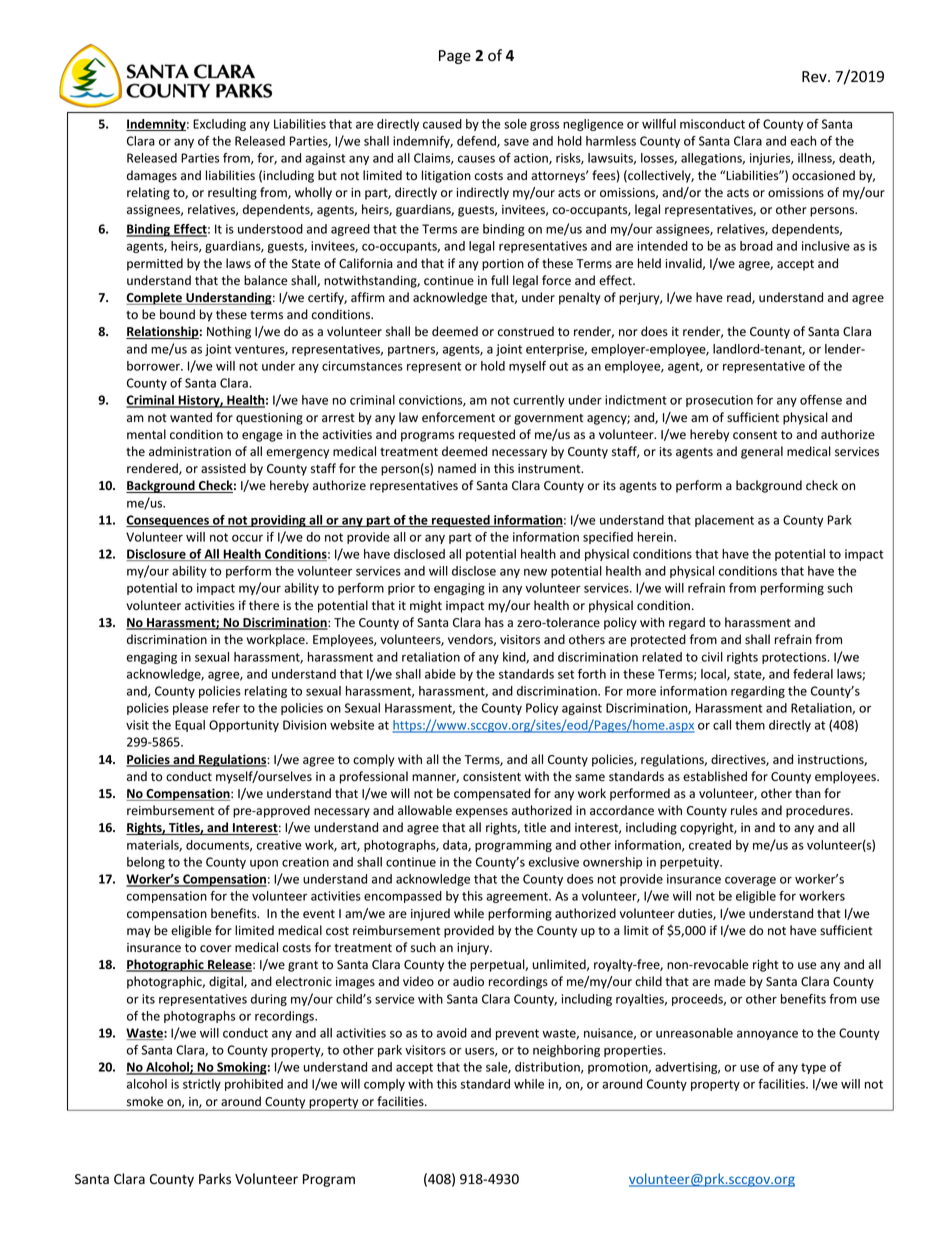 This screenshot has width=952, height=1233. Describe the element at coordinates (223, 468) in the screenshot. I see `assisted` at that location.
